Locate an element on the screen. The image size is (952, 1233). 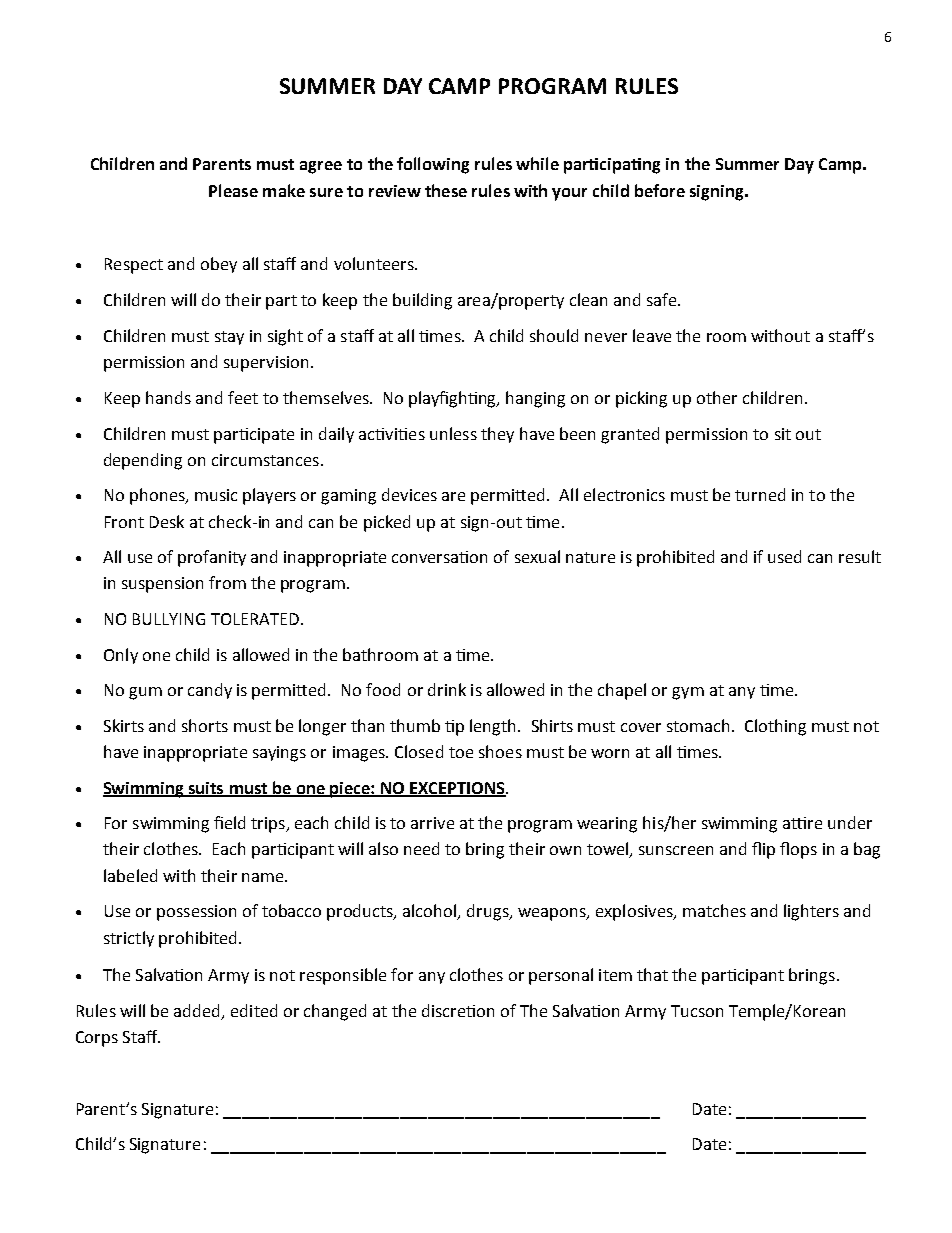
other is located at coordinates (717, 397).
